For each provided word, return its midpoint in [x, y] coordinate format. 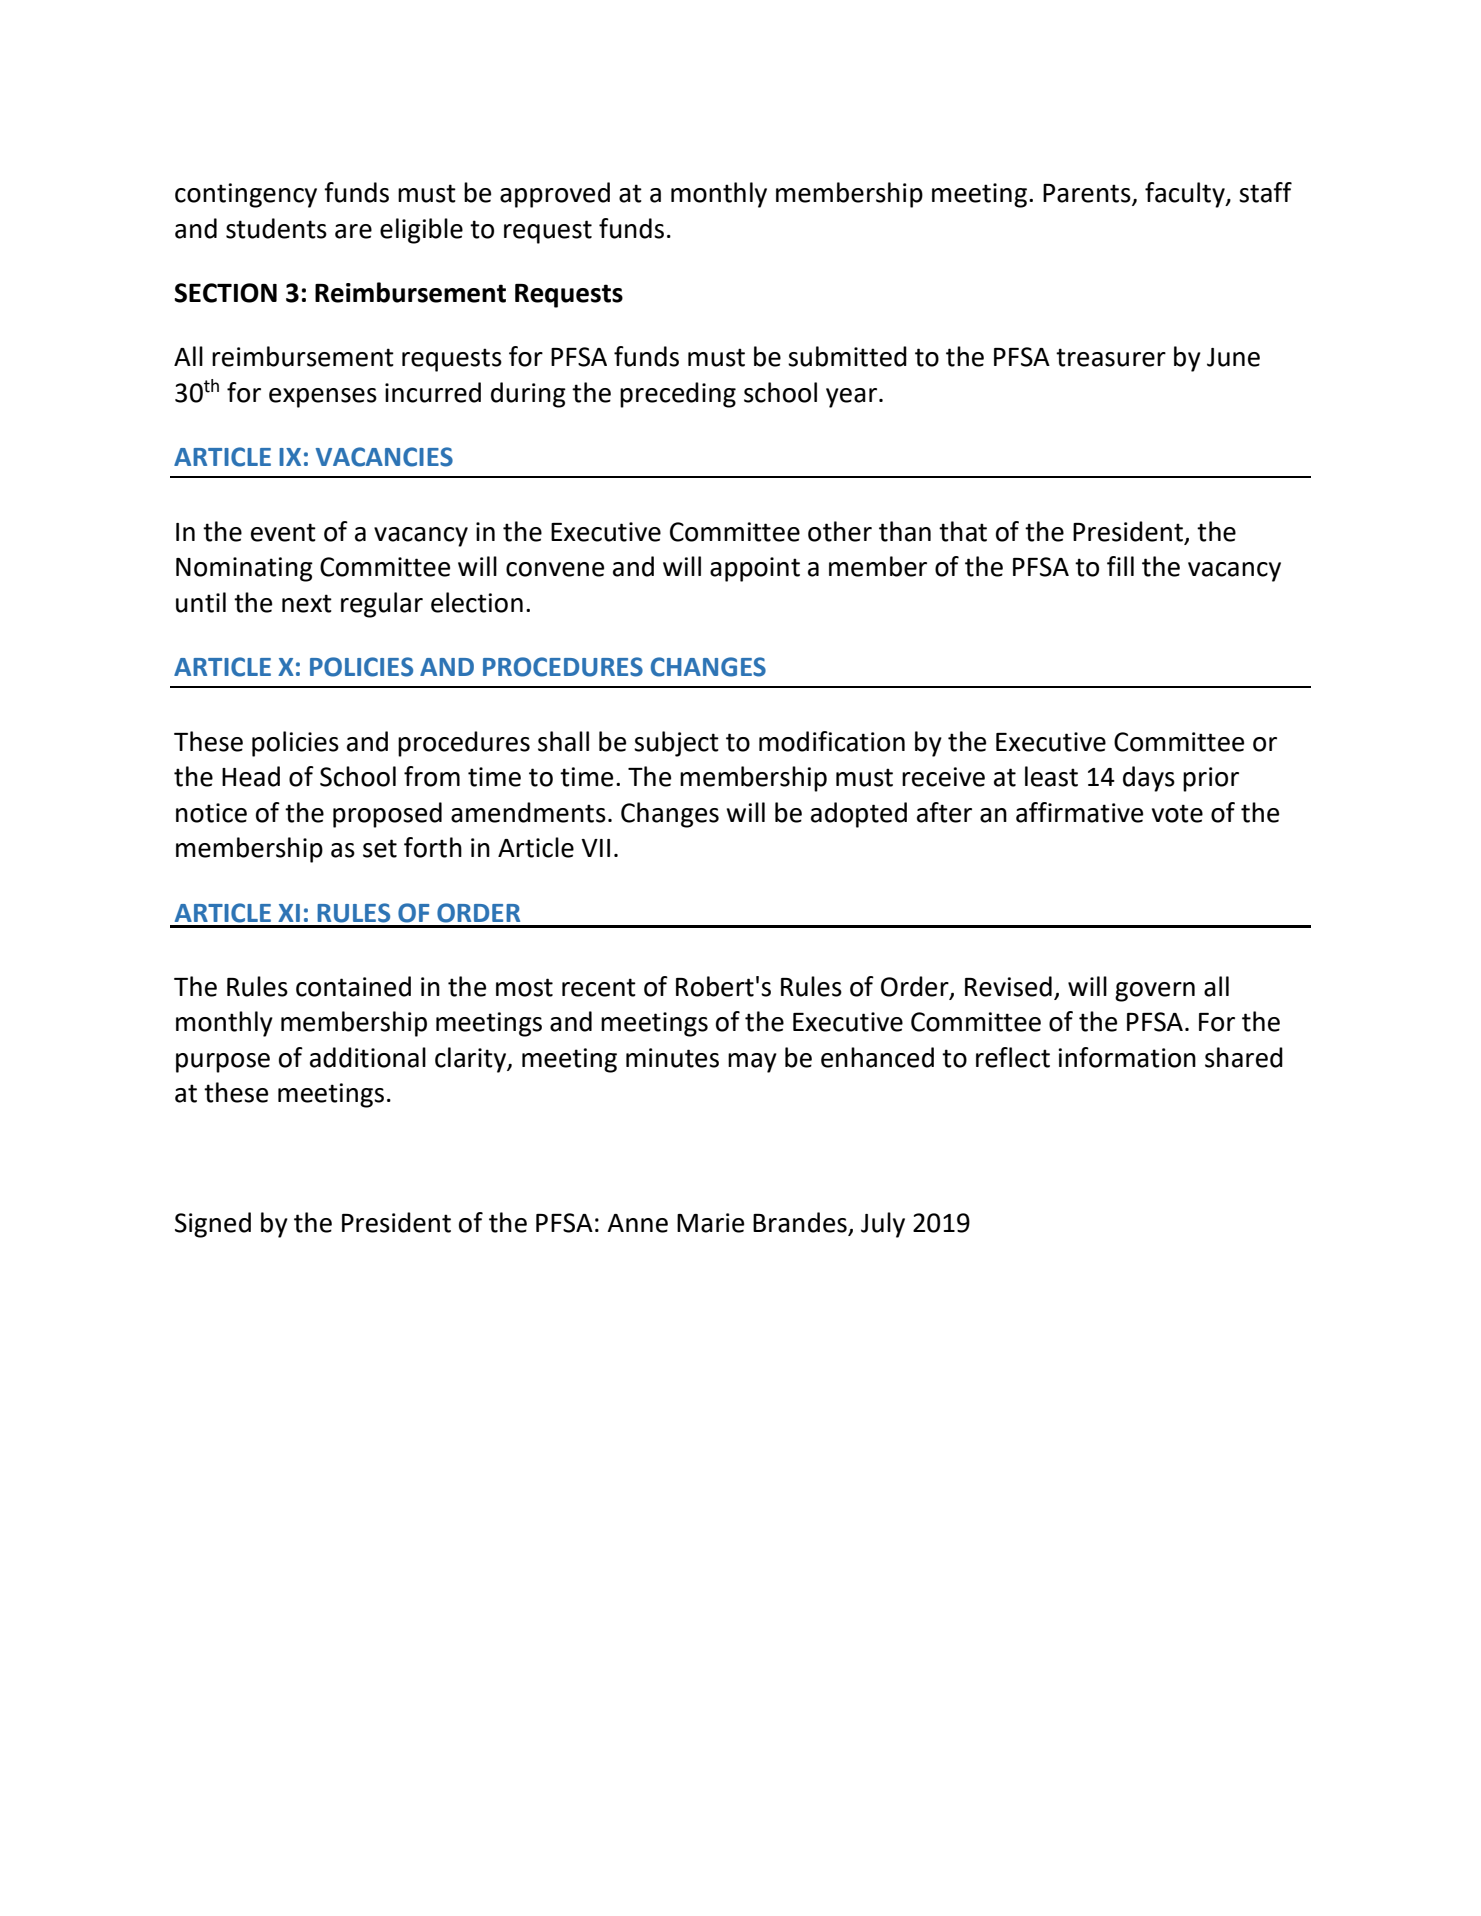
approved [555, 195]
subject [676, 744]
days [1149, 779]
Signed [213, 1225]
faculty [1186, 195]
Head [251, 776]
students [276, 228]
